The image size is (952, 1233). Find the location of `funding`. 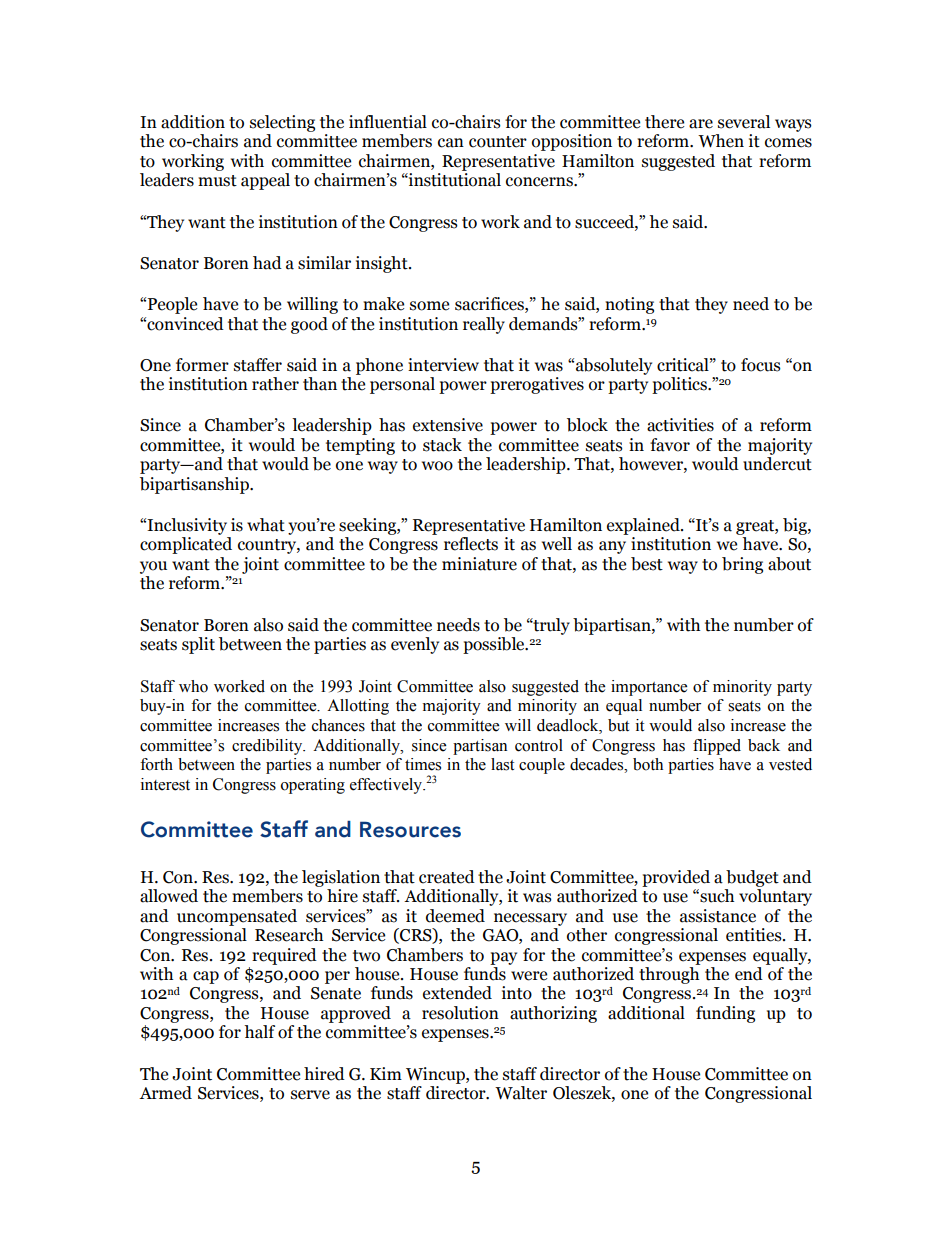

funding is located at coordinates (725, 1014).
